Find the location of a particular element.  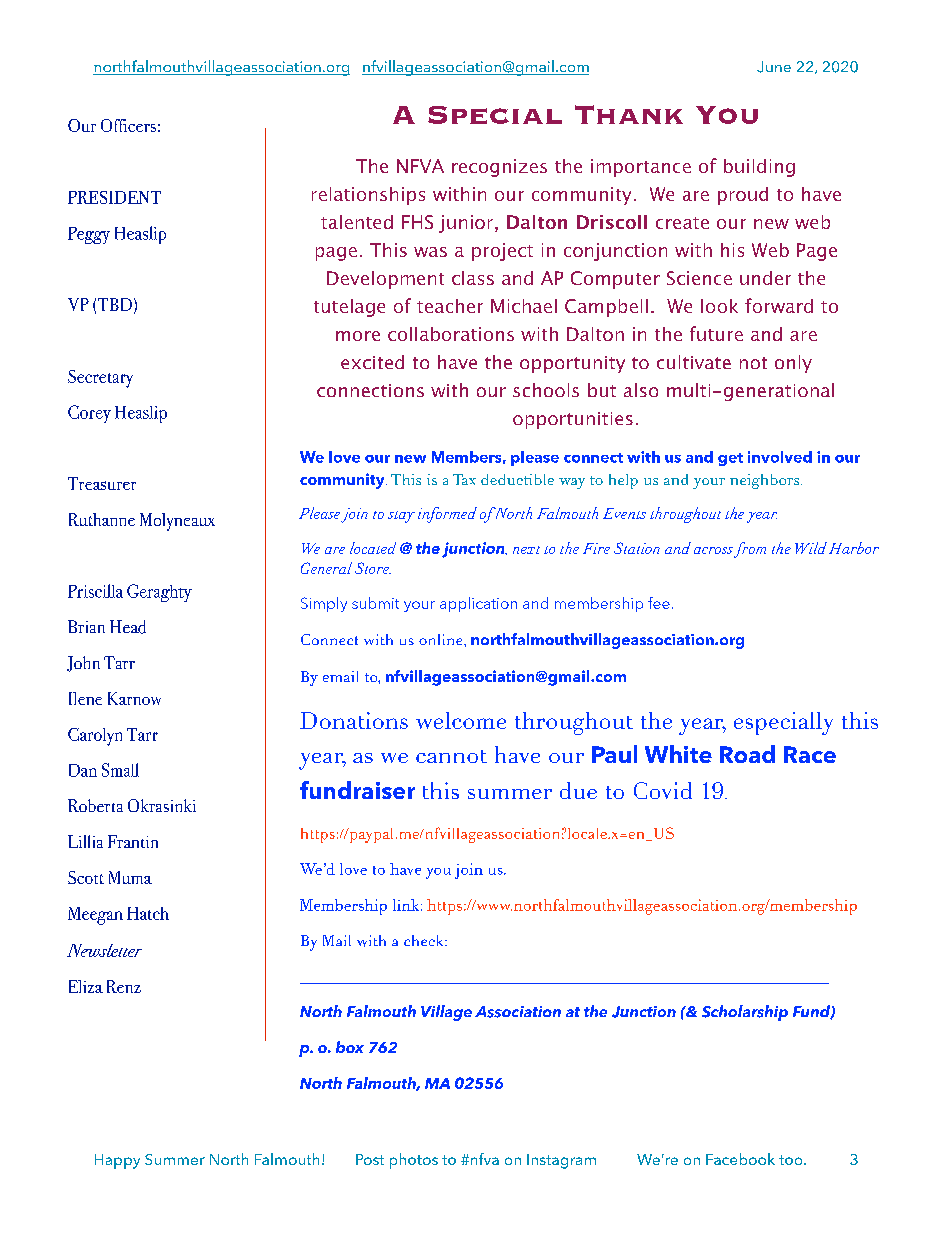

Treasurer is located at coordinates (102, 483).
